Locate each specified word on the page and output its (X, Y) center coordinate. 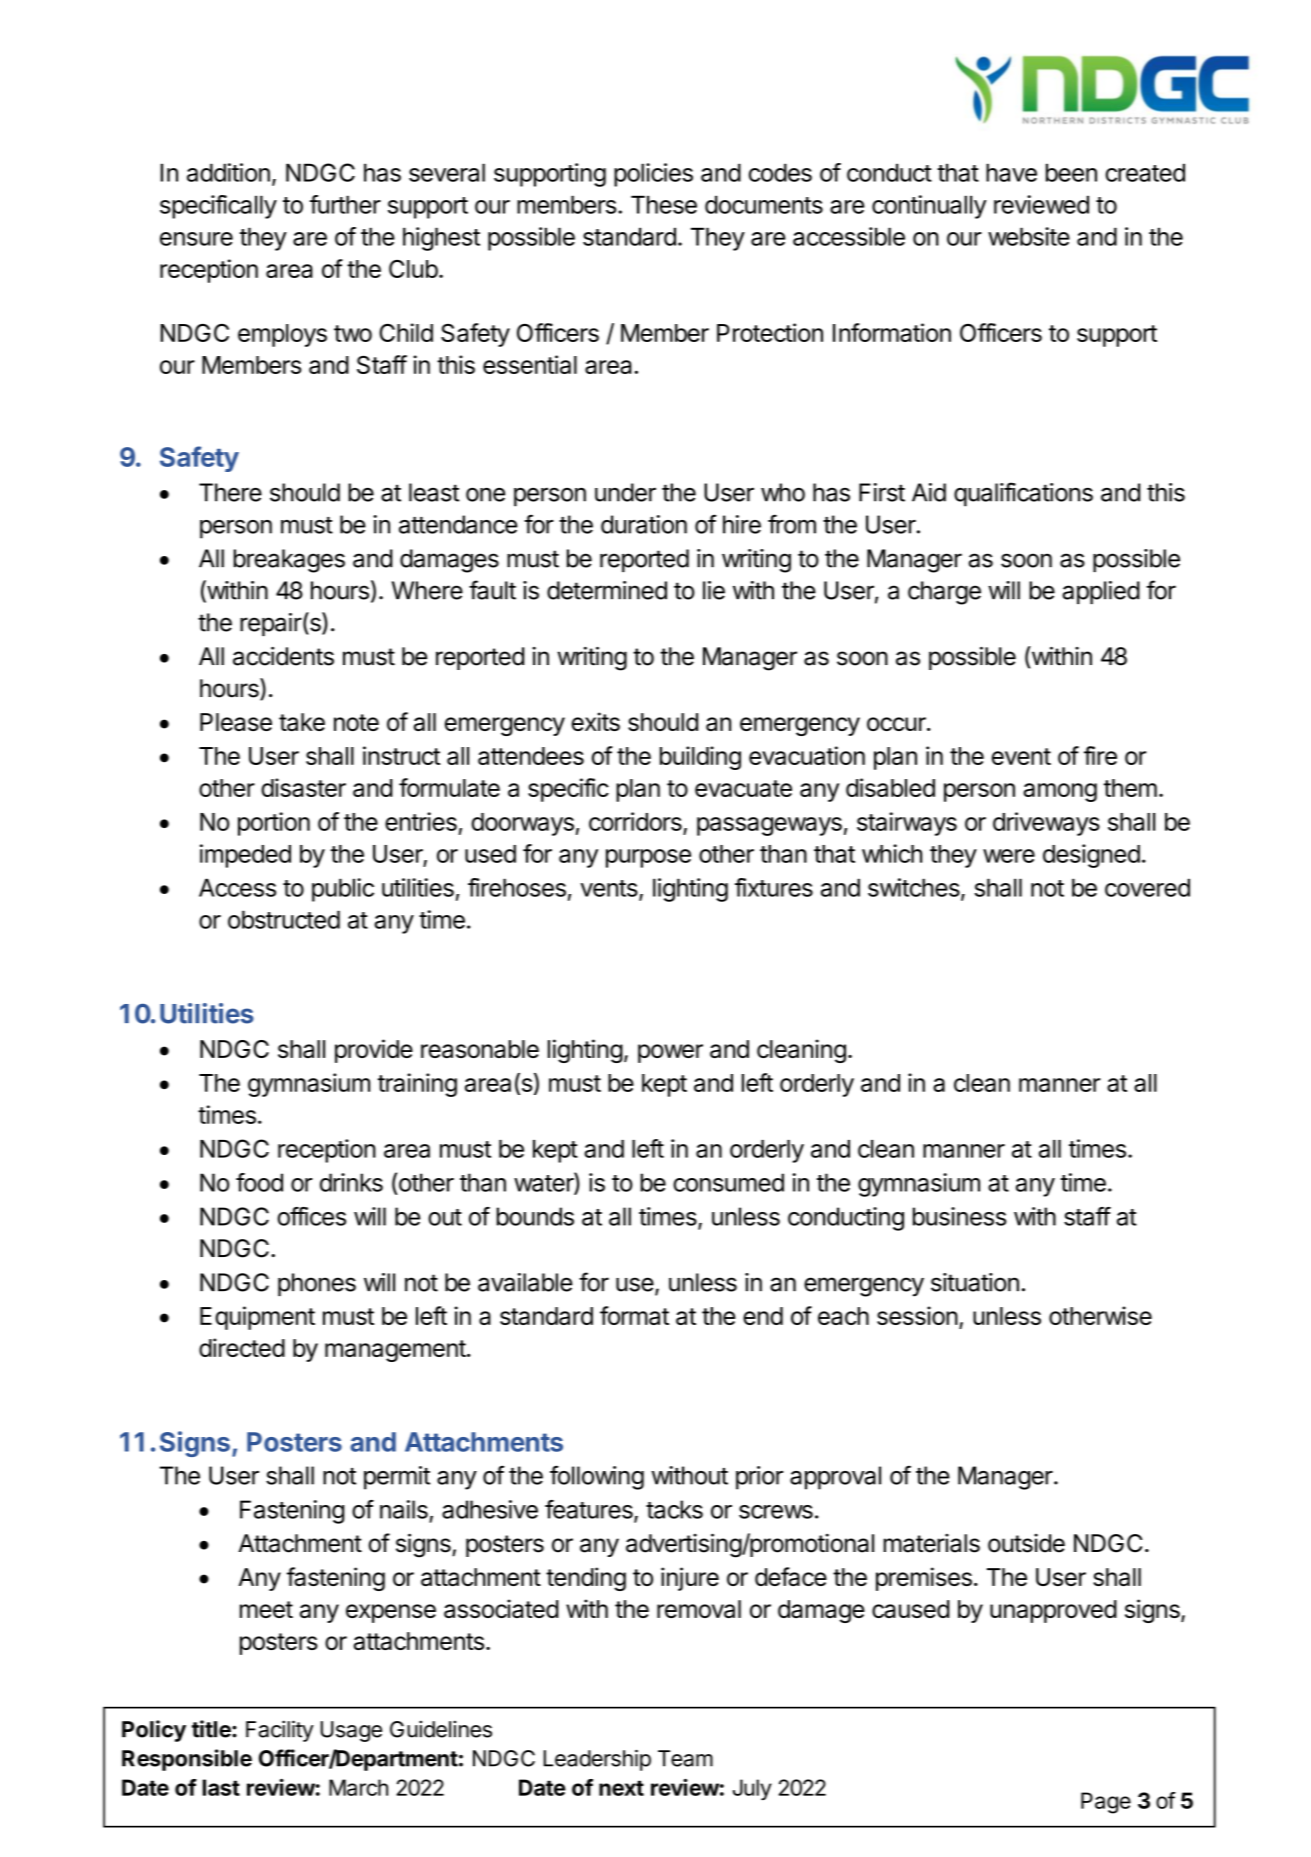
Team (685, 1758)
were (1009, 856)
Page (1106, 1803)
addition (228, 172)
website (1029, 236)
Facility (280, 1731)
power (670, 1053)
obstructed (284, 919)
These (664, 204)
